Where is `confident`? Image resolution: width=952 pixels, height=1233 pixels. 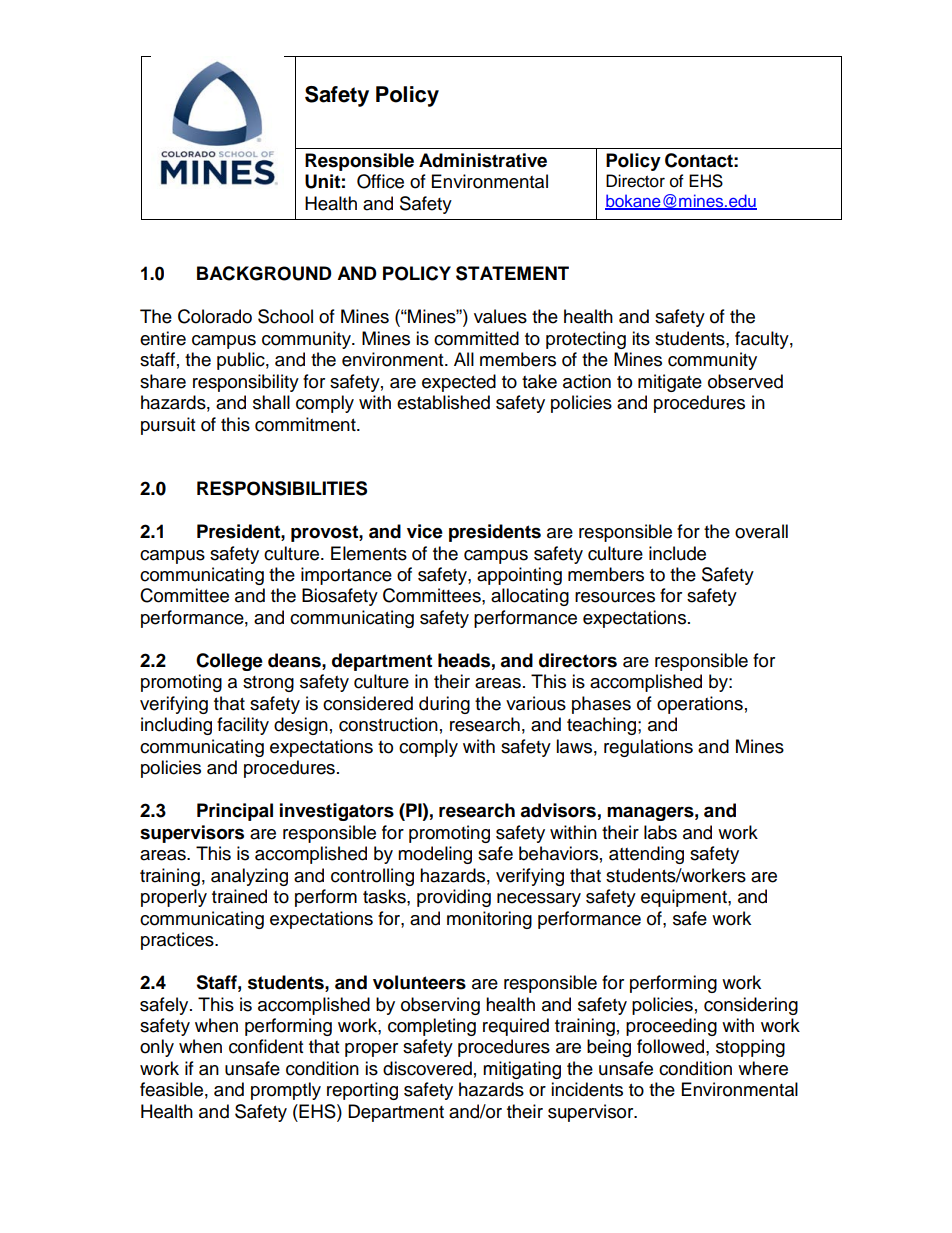
confident is located at coordinates (266, 1046).
